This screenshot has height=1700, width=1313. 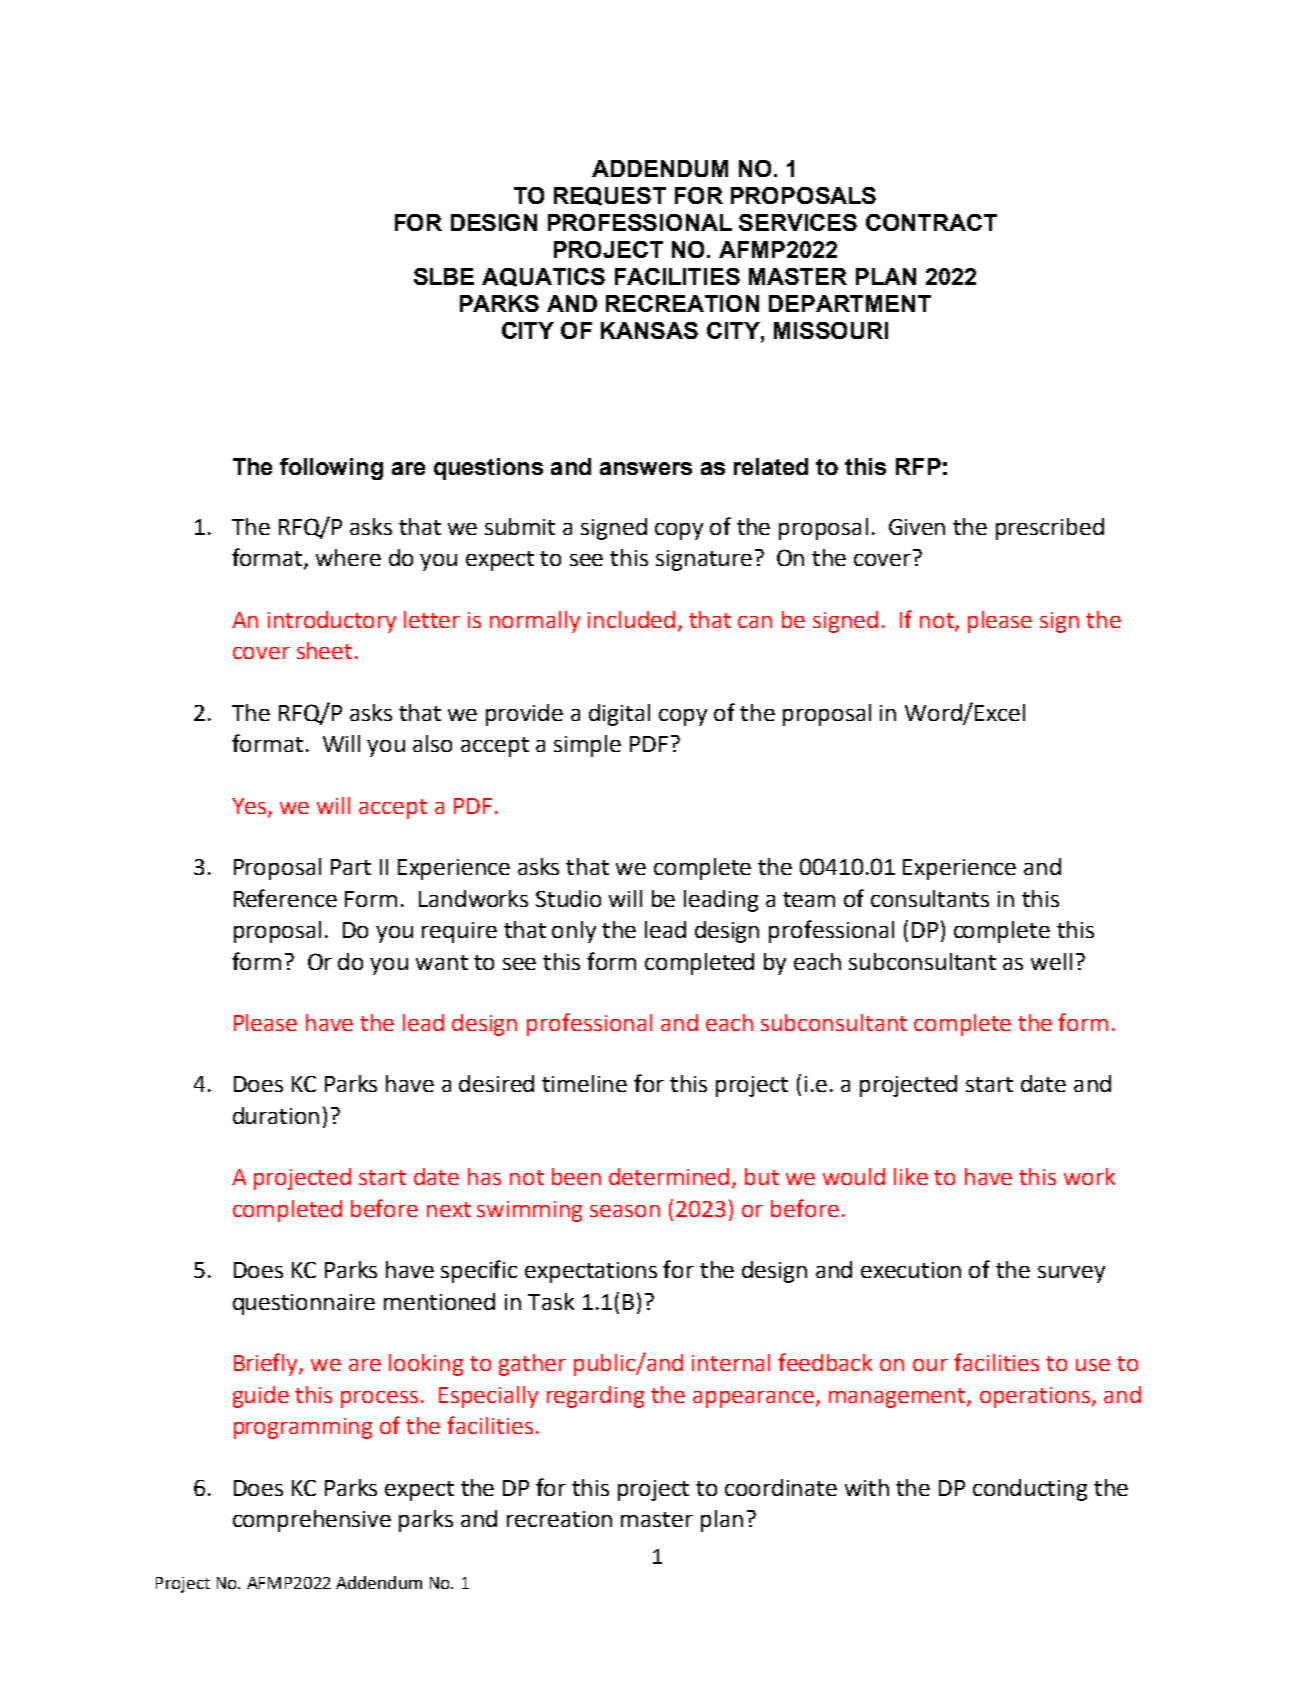 I want to click on CONTRACT, so click(x=931, y=222).
